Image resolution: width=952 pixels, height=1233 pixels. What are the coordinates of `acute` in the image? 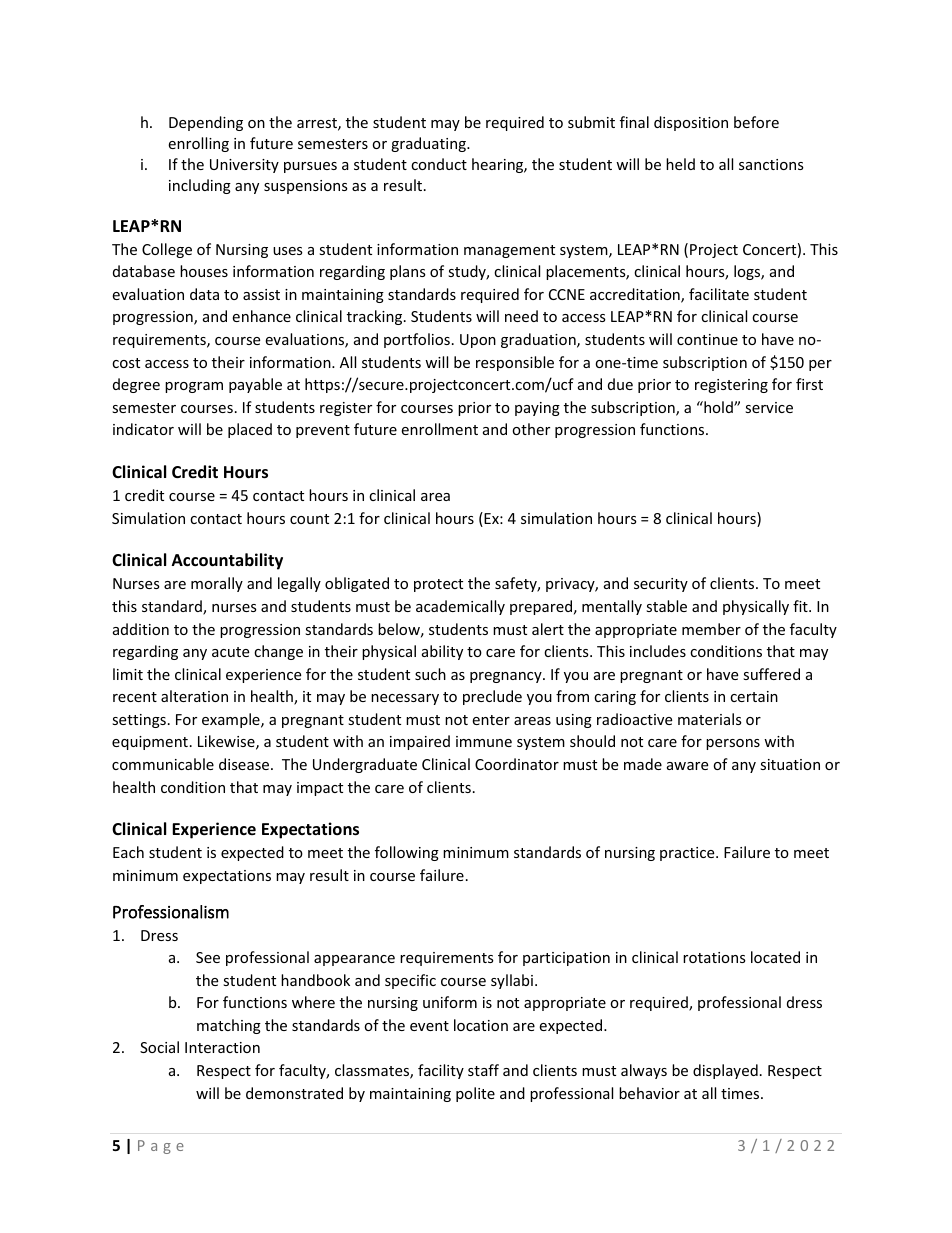 It's located at (230, 652).
